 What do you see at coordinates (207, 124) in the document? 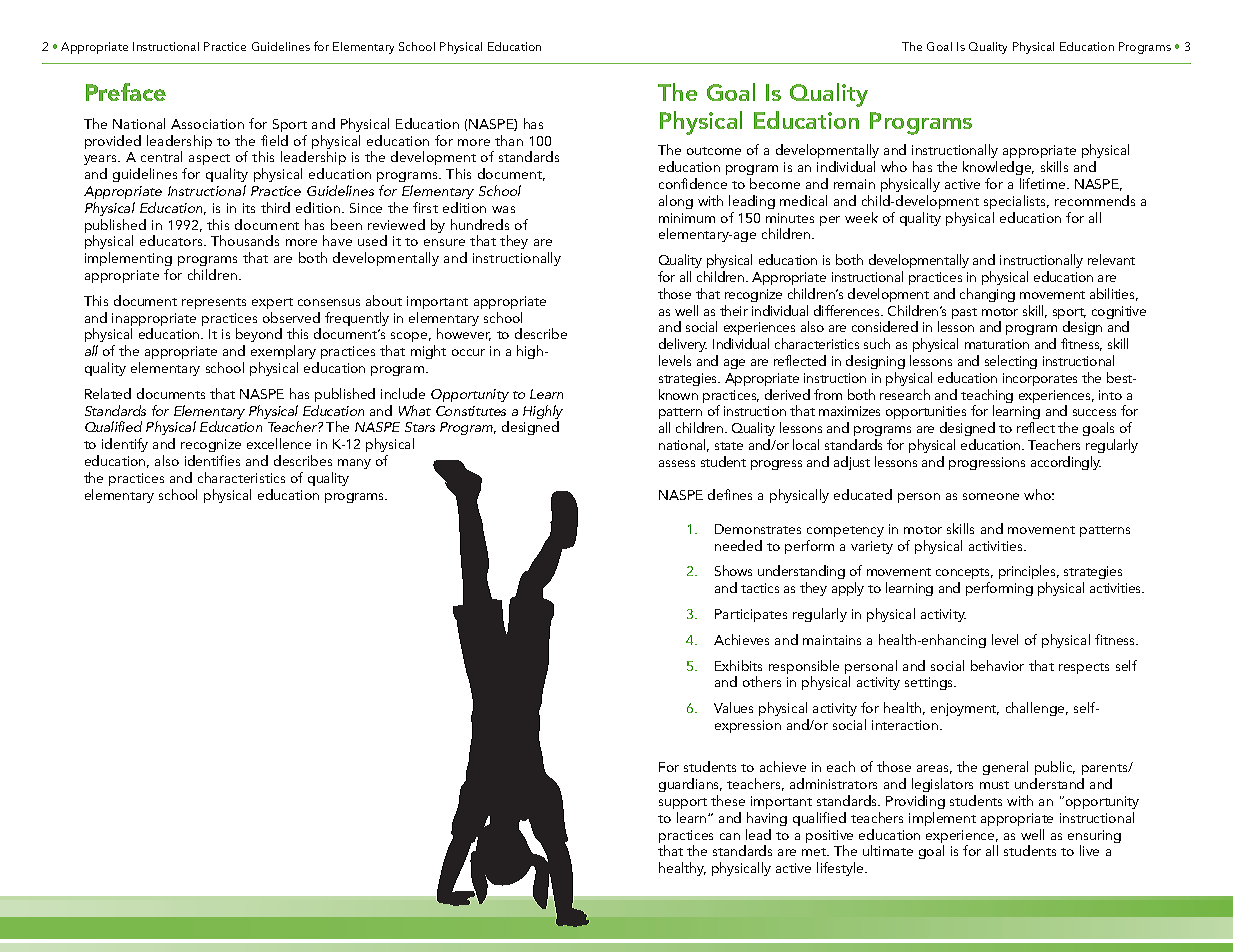
I see `Association` at bounding box center [207, 124].
